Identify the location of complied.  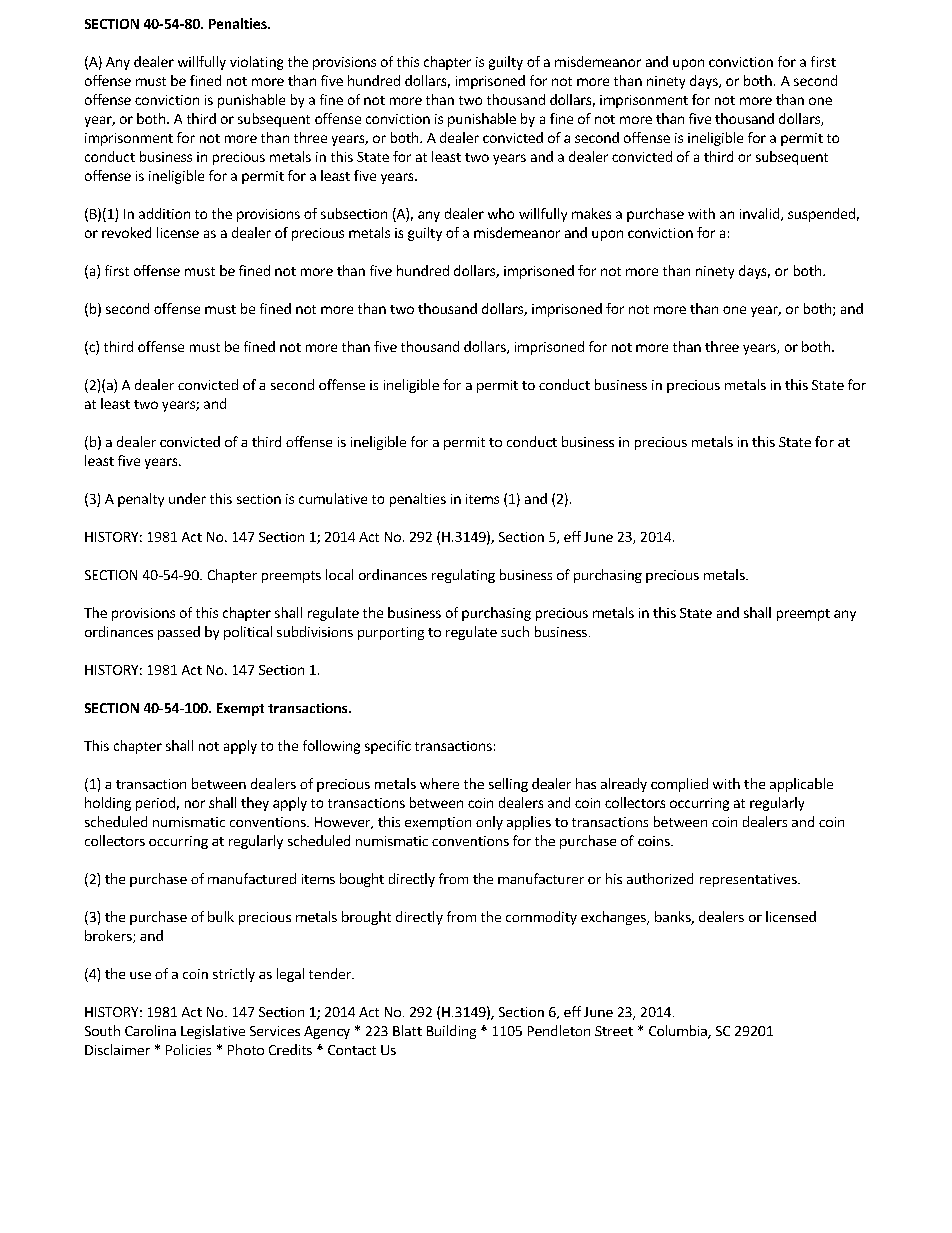
(679, 785).
